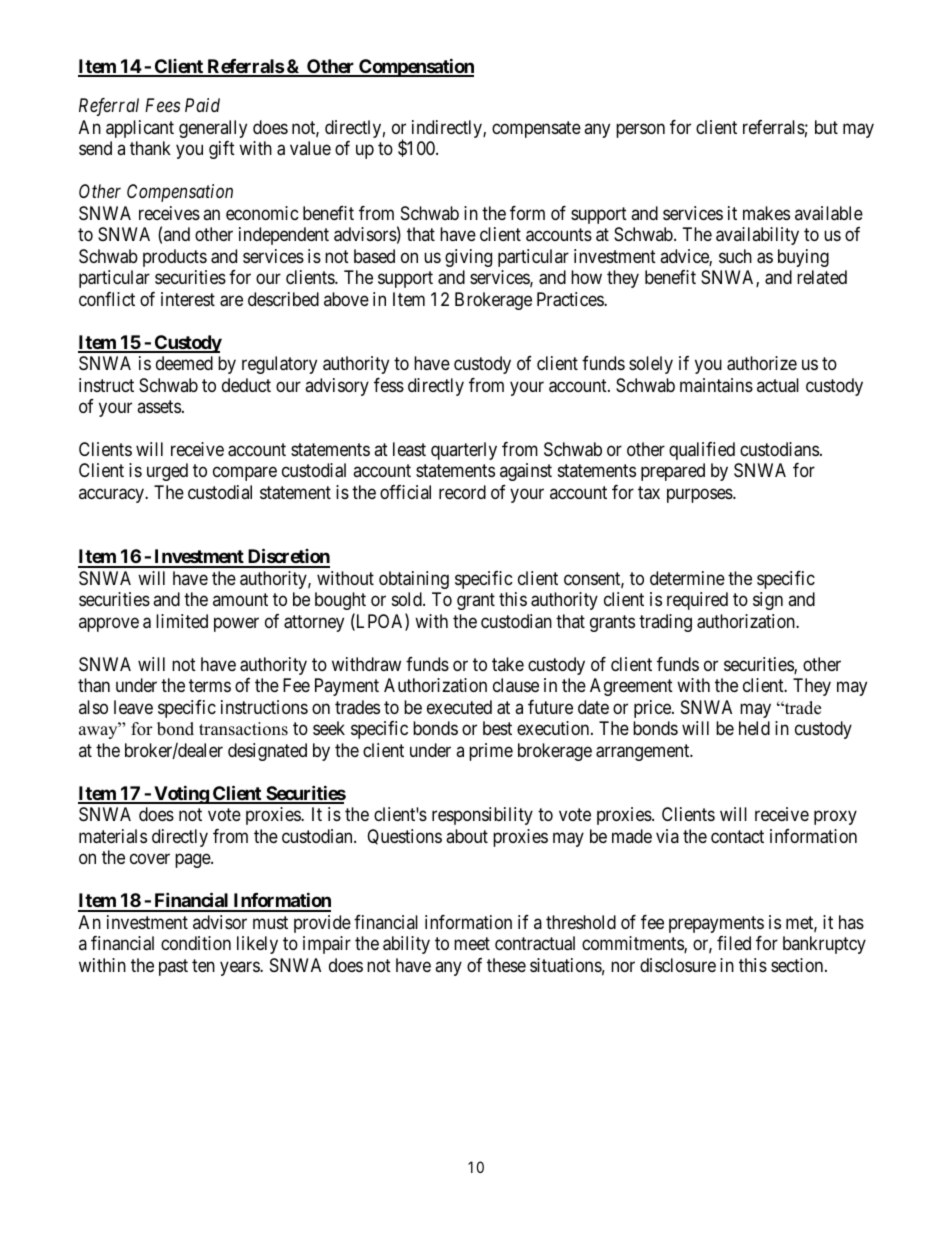 This screenshot has height=1233, width=952. I want to click on maintains, so click(716, 385).
